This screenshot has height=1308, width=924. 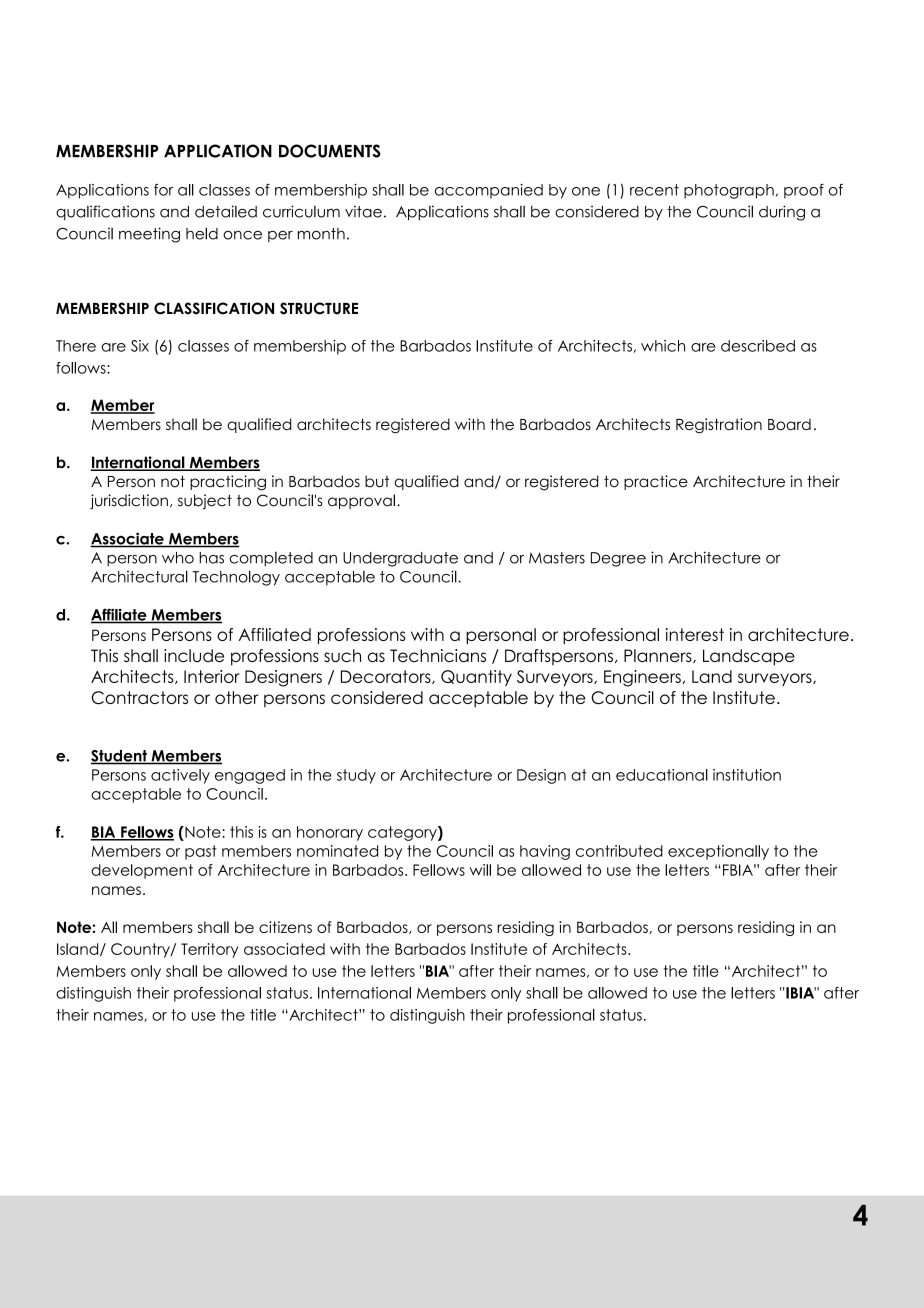 What do you see at coordinates (356, 776) in the screenshot?
I see `study` at bounding box center [356, 776].
